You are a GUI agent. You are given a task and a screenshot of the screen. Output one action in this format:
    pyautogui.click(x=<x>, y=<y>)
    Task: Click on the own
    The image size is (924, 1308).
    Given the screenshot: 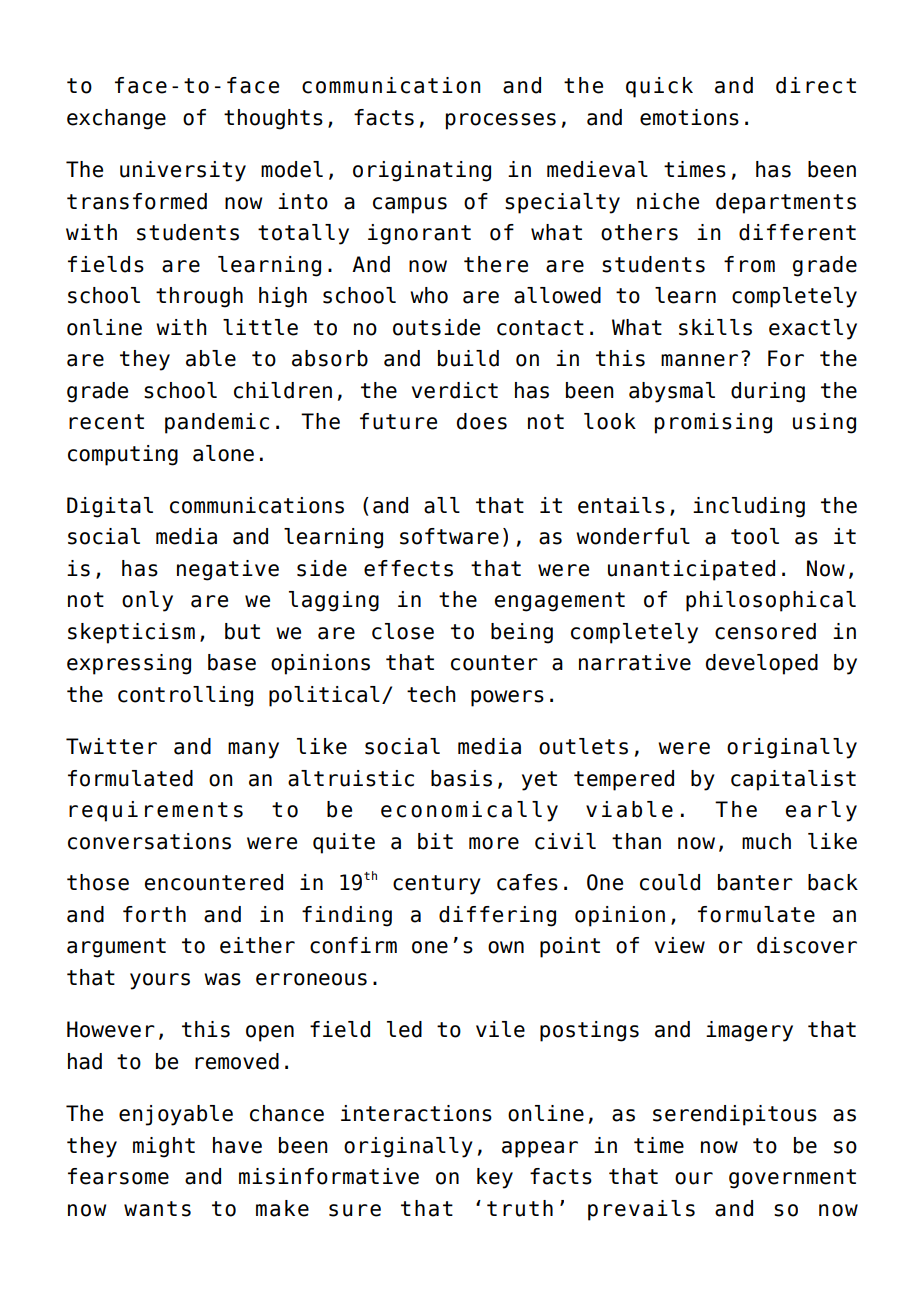 What is the action you would take?
    pyautogui.click(x=506, y=947)
